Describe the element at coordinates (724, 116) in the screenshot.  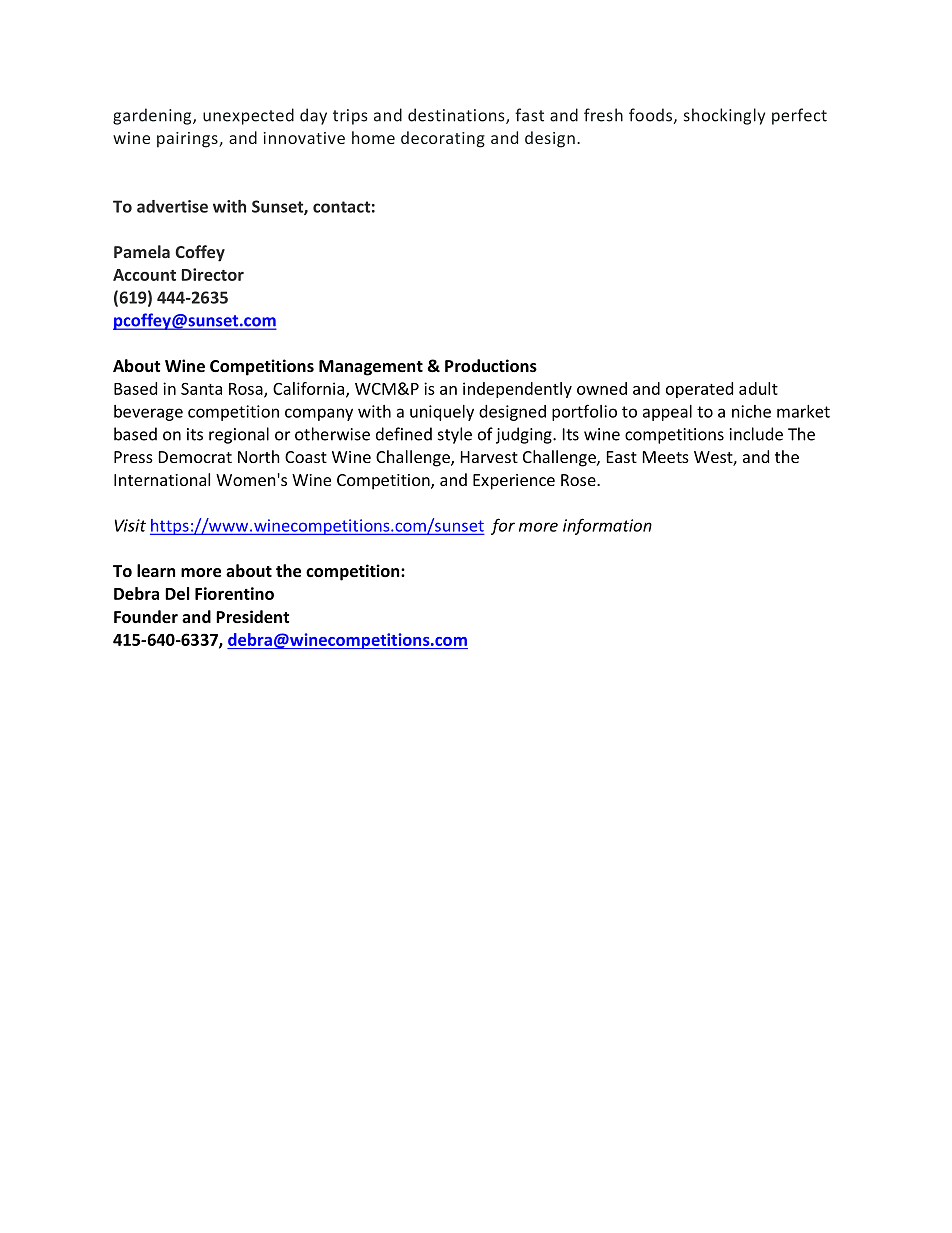
I see `shockingly` at that location.
